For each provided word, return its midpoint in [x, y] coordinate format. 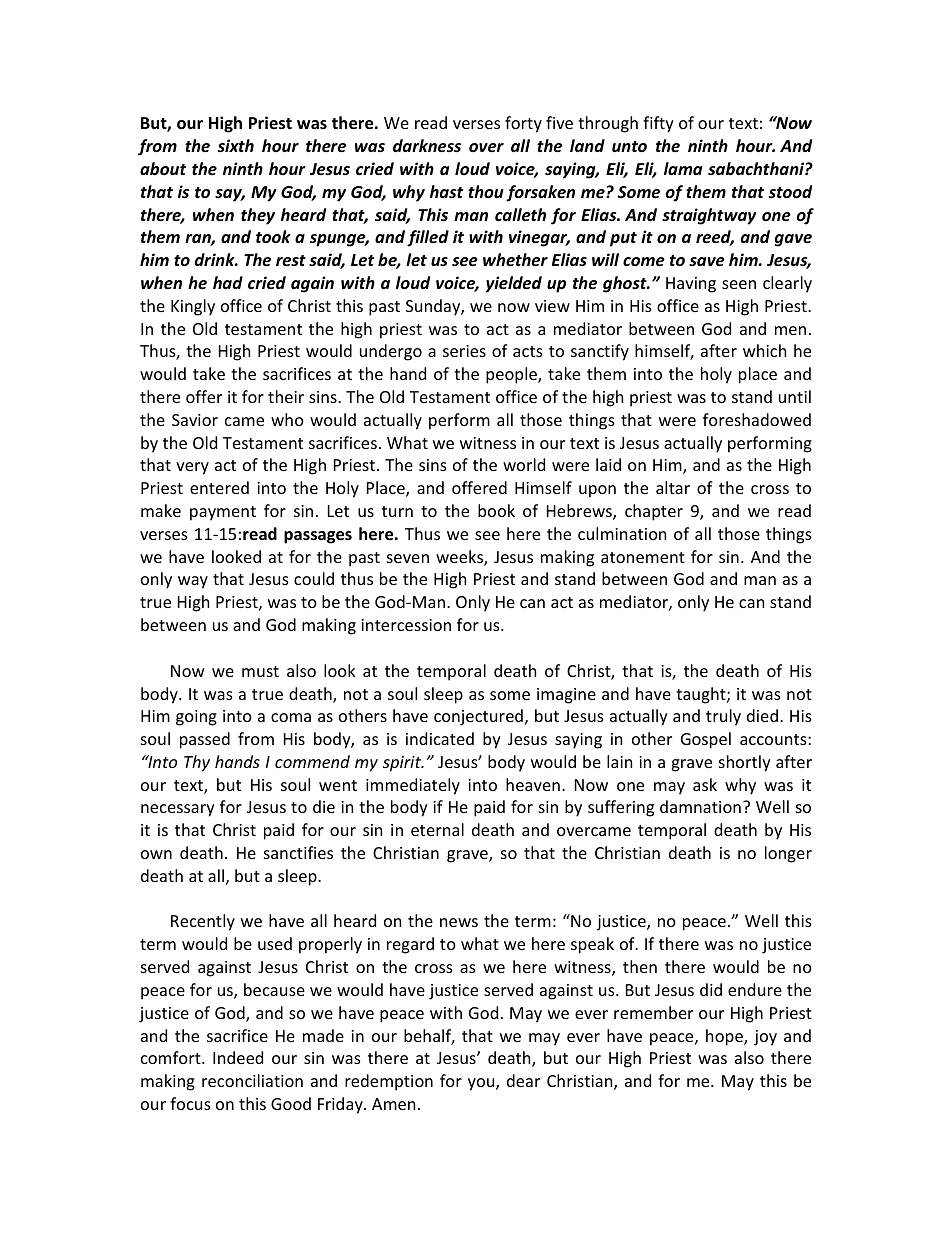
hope [725, 1037]
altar [673, 487]
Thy [197, 763]
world [524, 464]
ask [705, 784]
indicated [440, 738]
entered [219, 487]
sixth [236, 145]
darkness [427, 146]
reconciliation [252, 1080]
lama [683, 168]
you [482, 1084]
